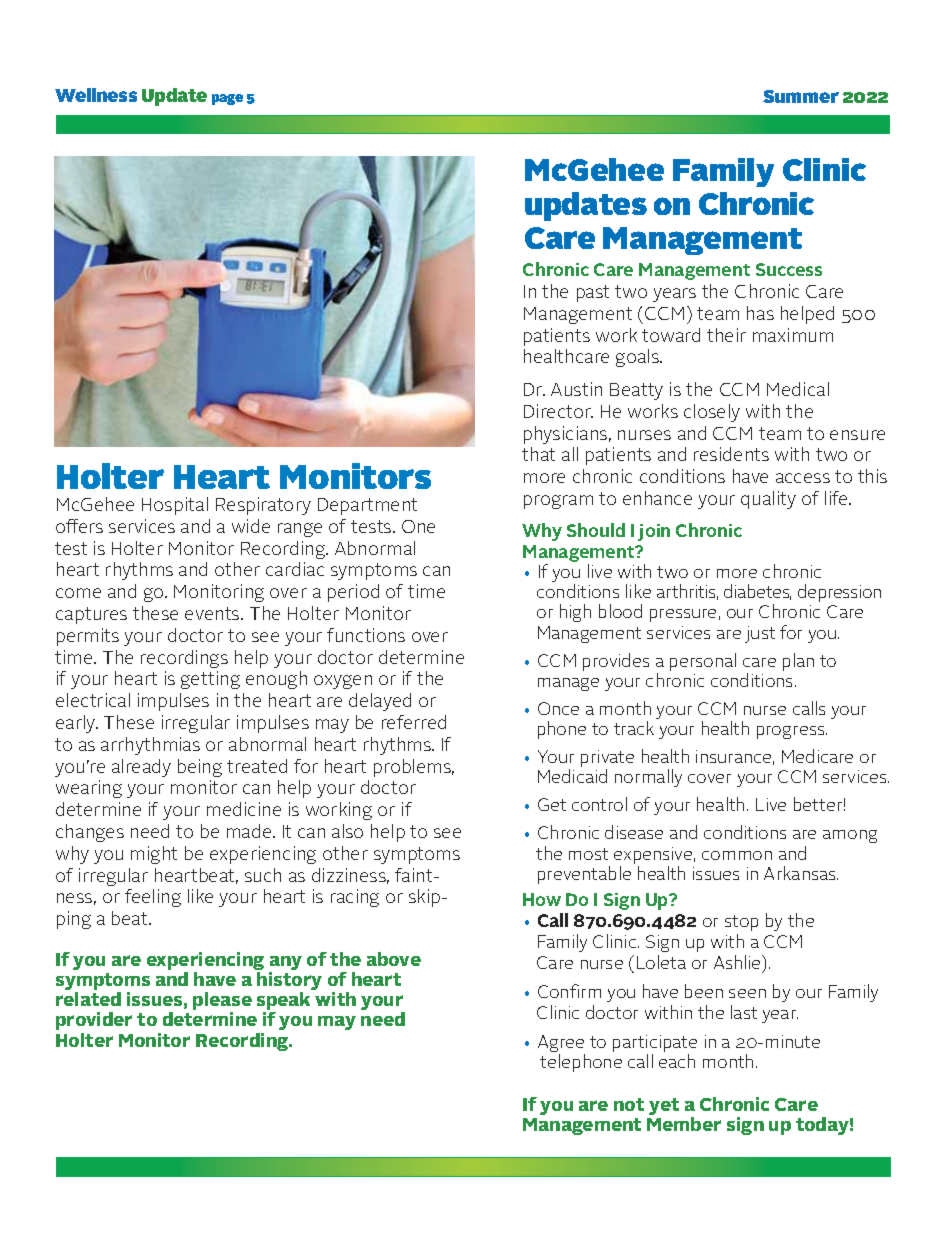  I want to click on past, so click(593, 293).
